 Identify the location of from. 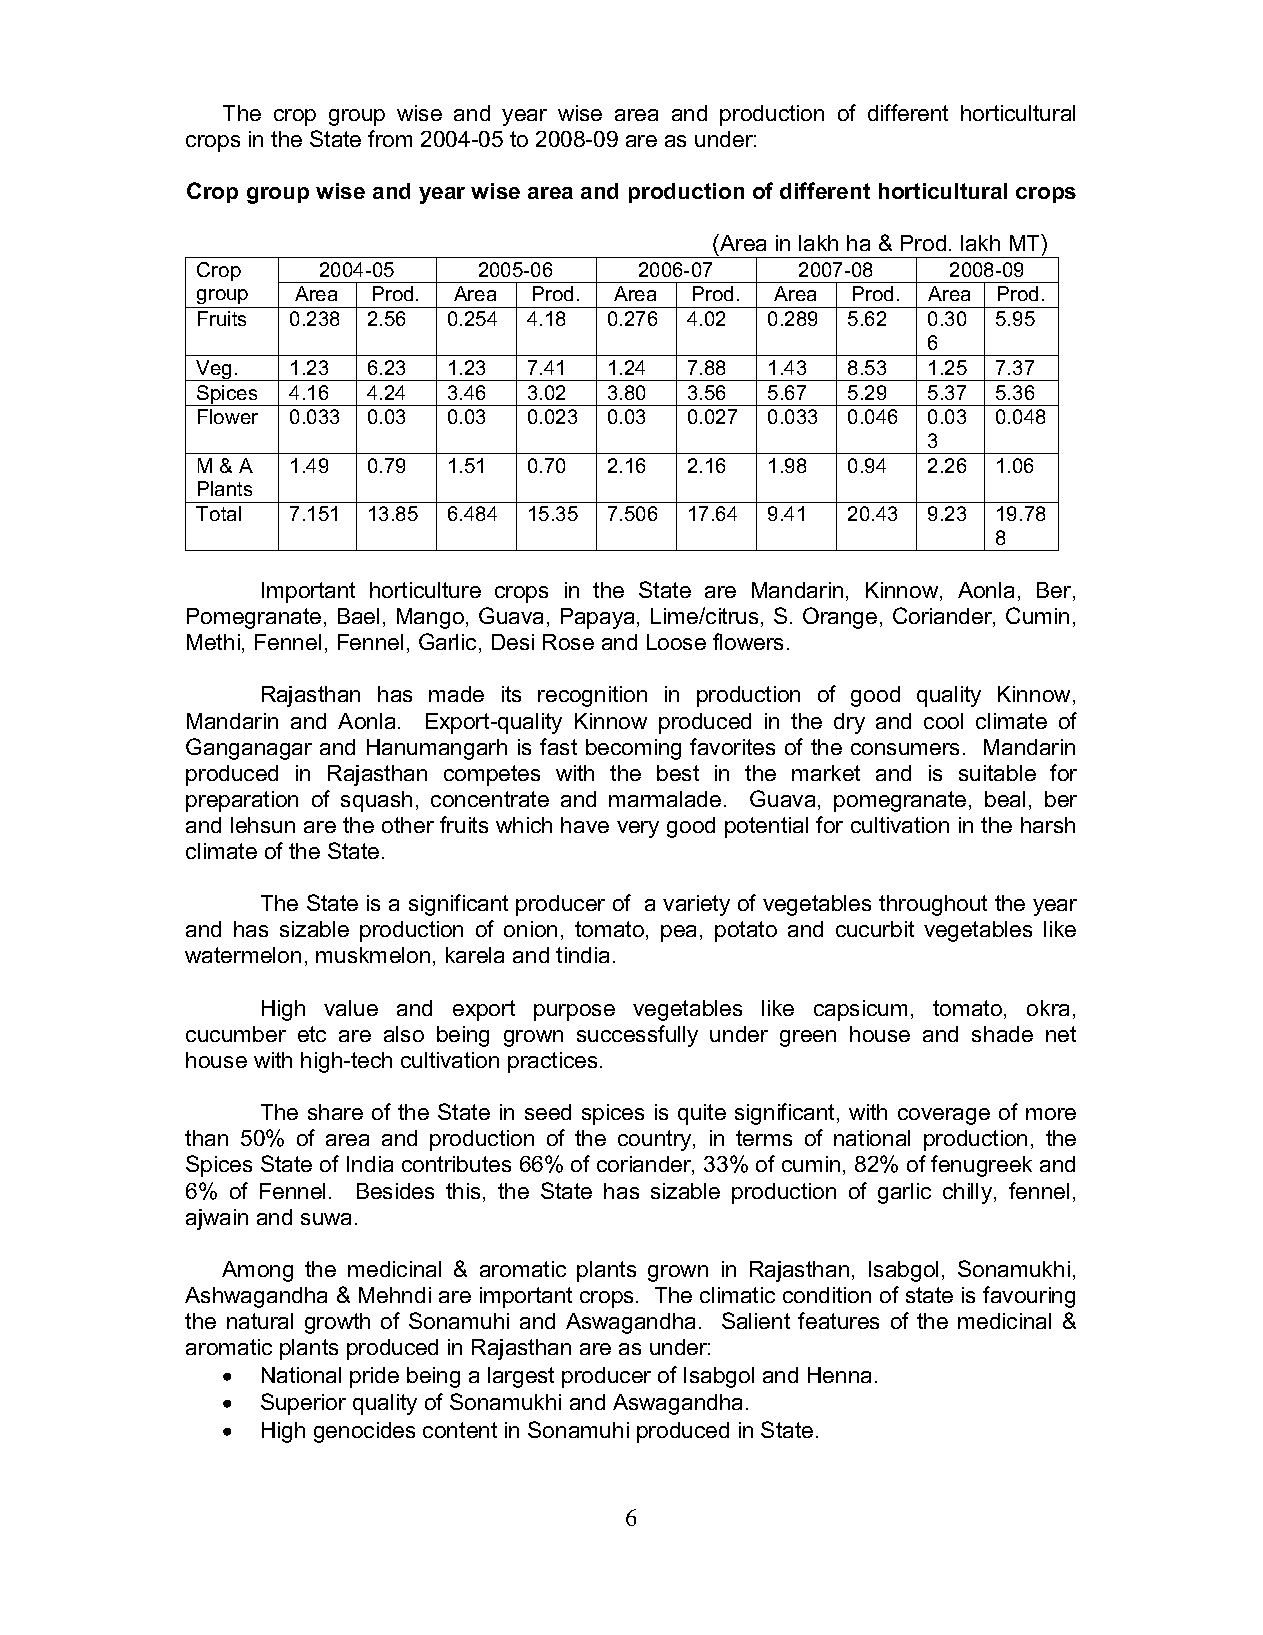
(390, 138).
